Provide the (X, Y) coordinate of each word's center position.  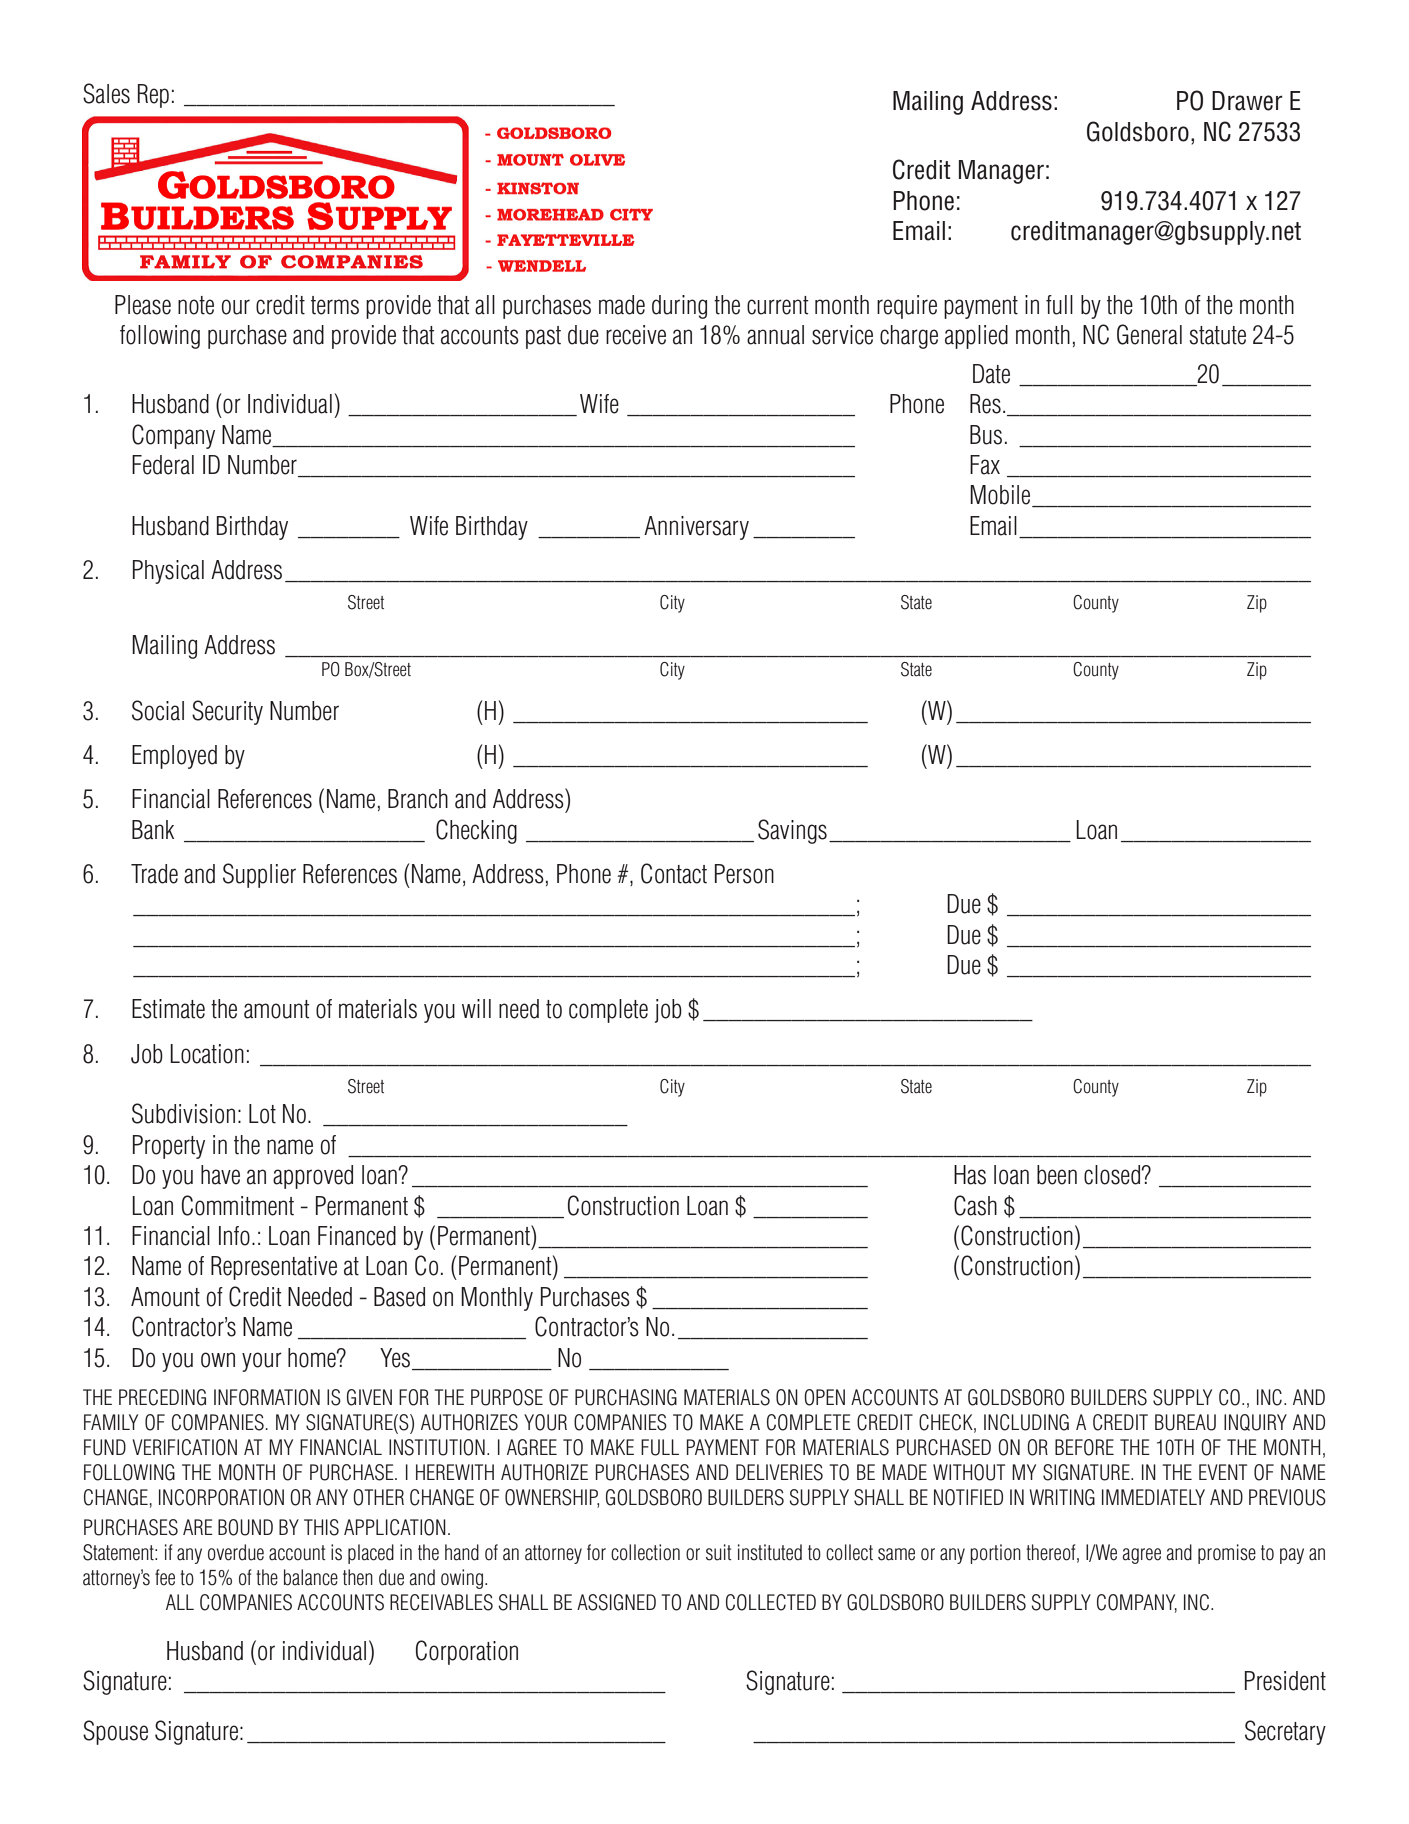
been (1057, 1175)
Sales (106, 93)
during (679, 307)
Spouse (115, 1732)
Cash (975, 1205)
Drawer (1247, 101)
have (220, 1175)
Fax (985, 465)
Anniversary (696, 528)
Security (227, 712)
